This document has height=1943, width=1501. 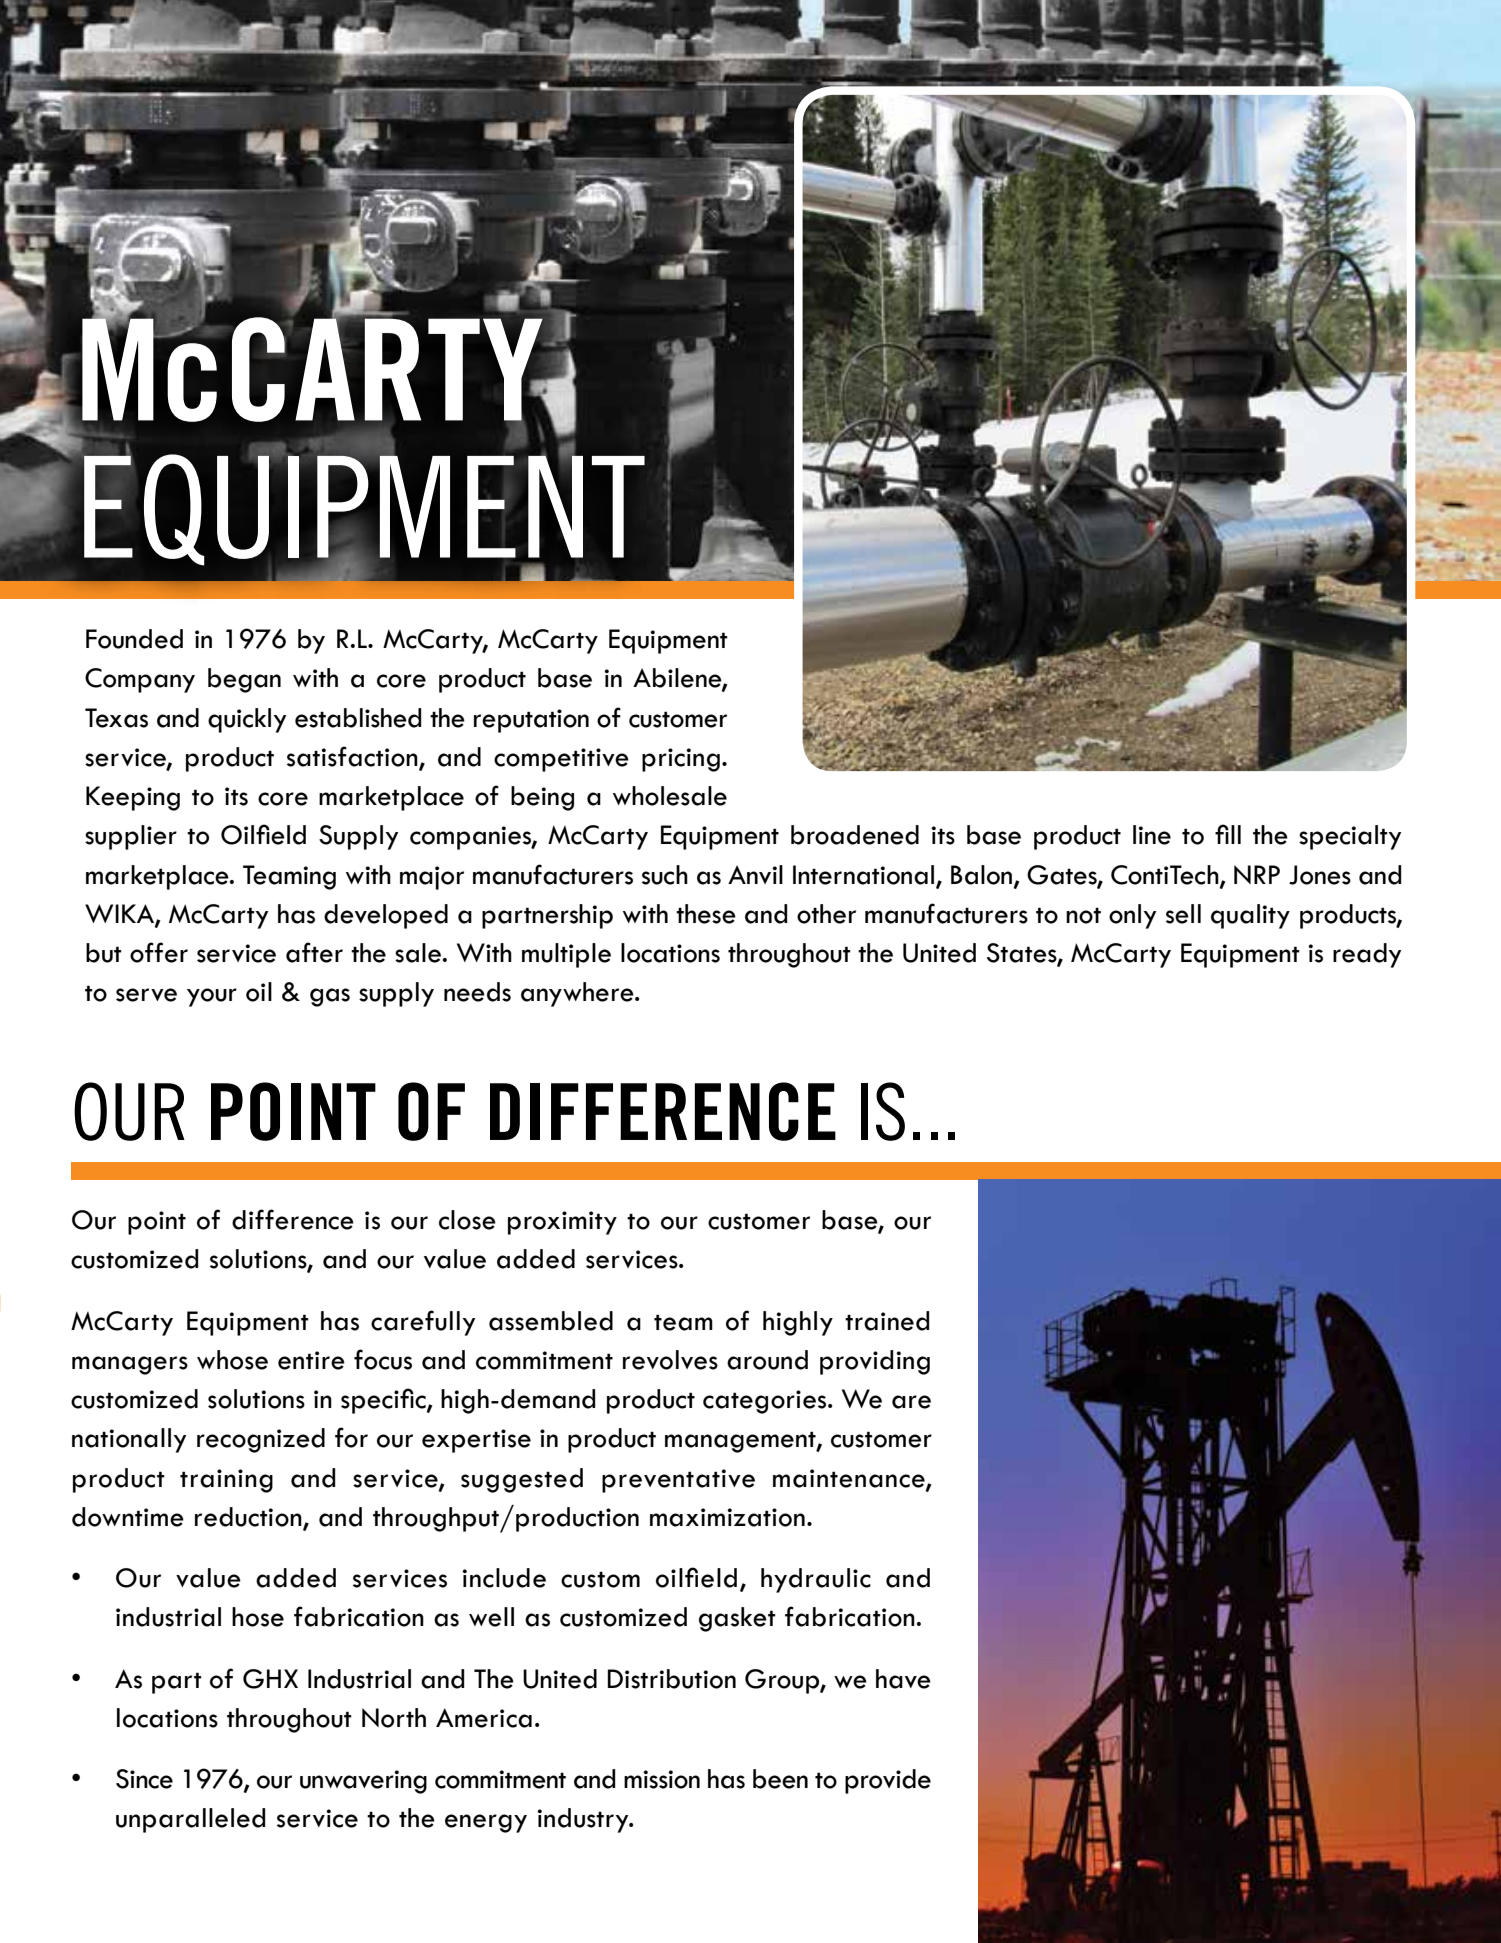 What do you see at coordinates (850, 1479) in the document?
I see `maintenance` at bounding box center [850, 1479].
